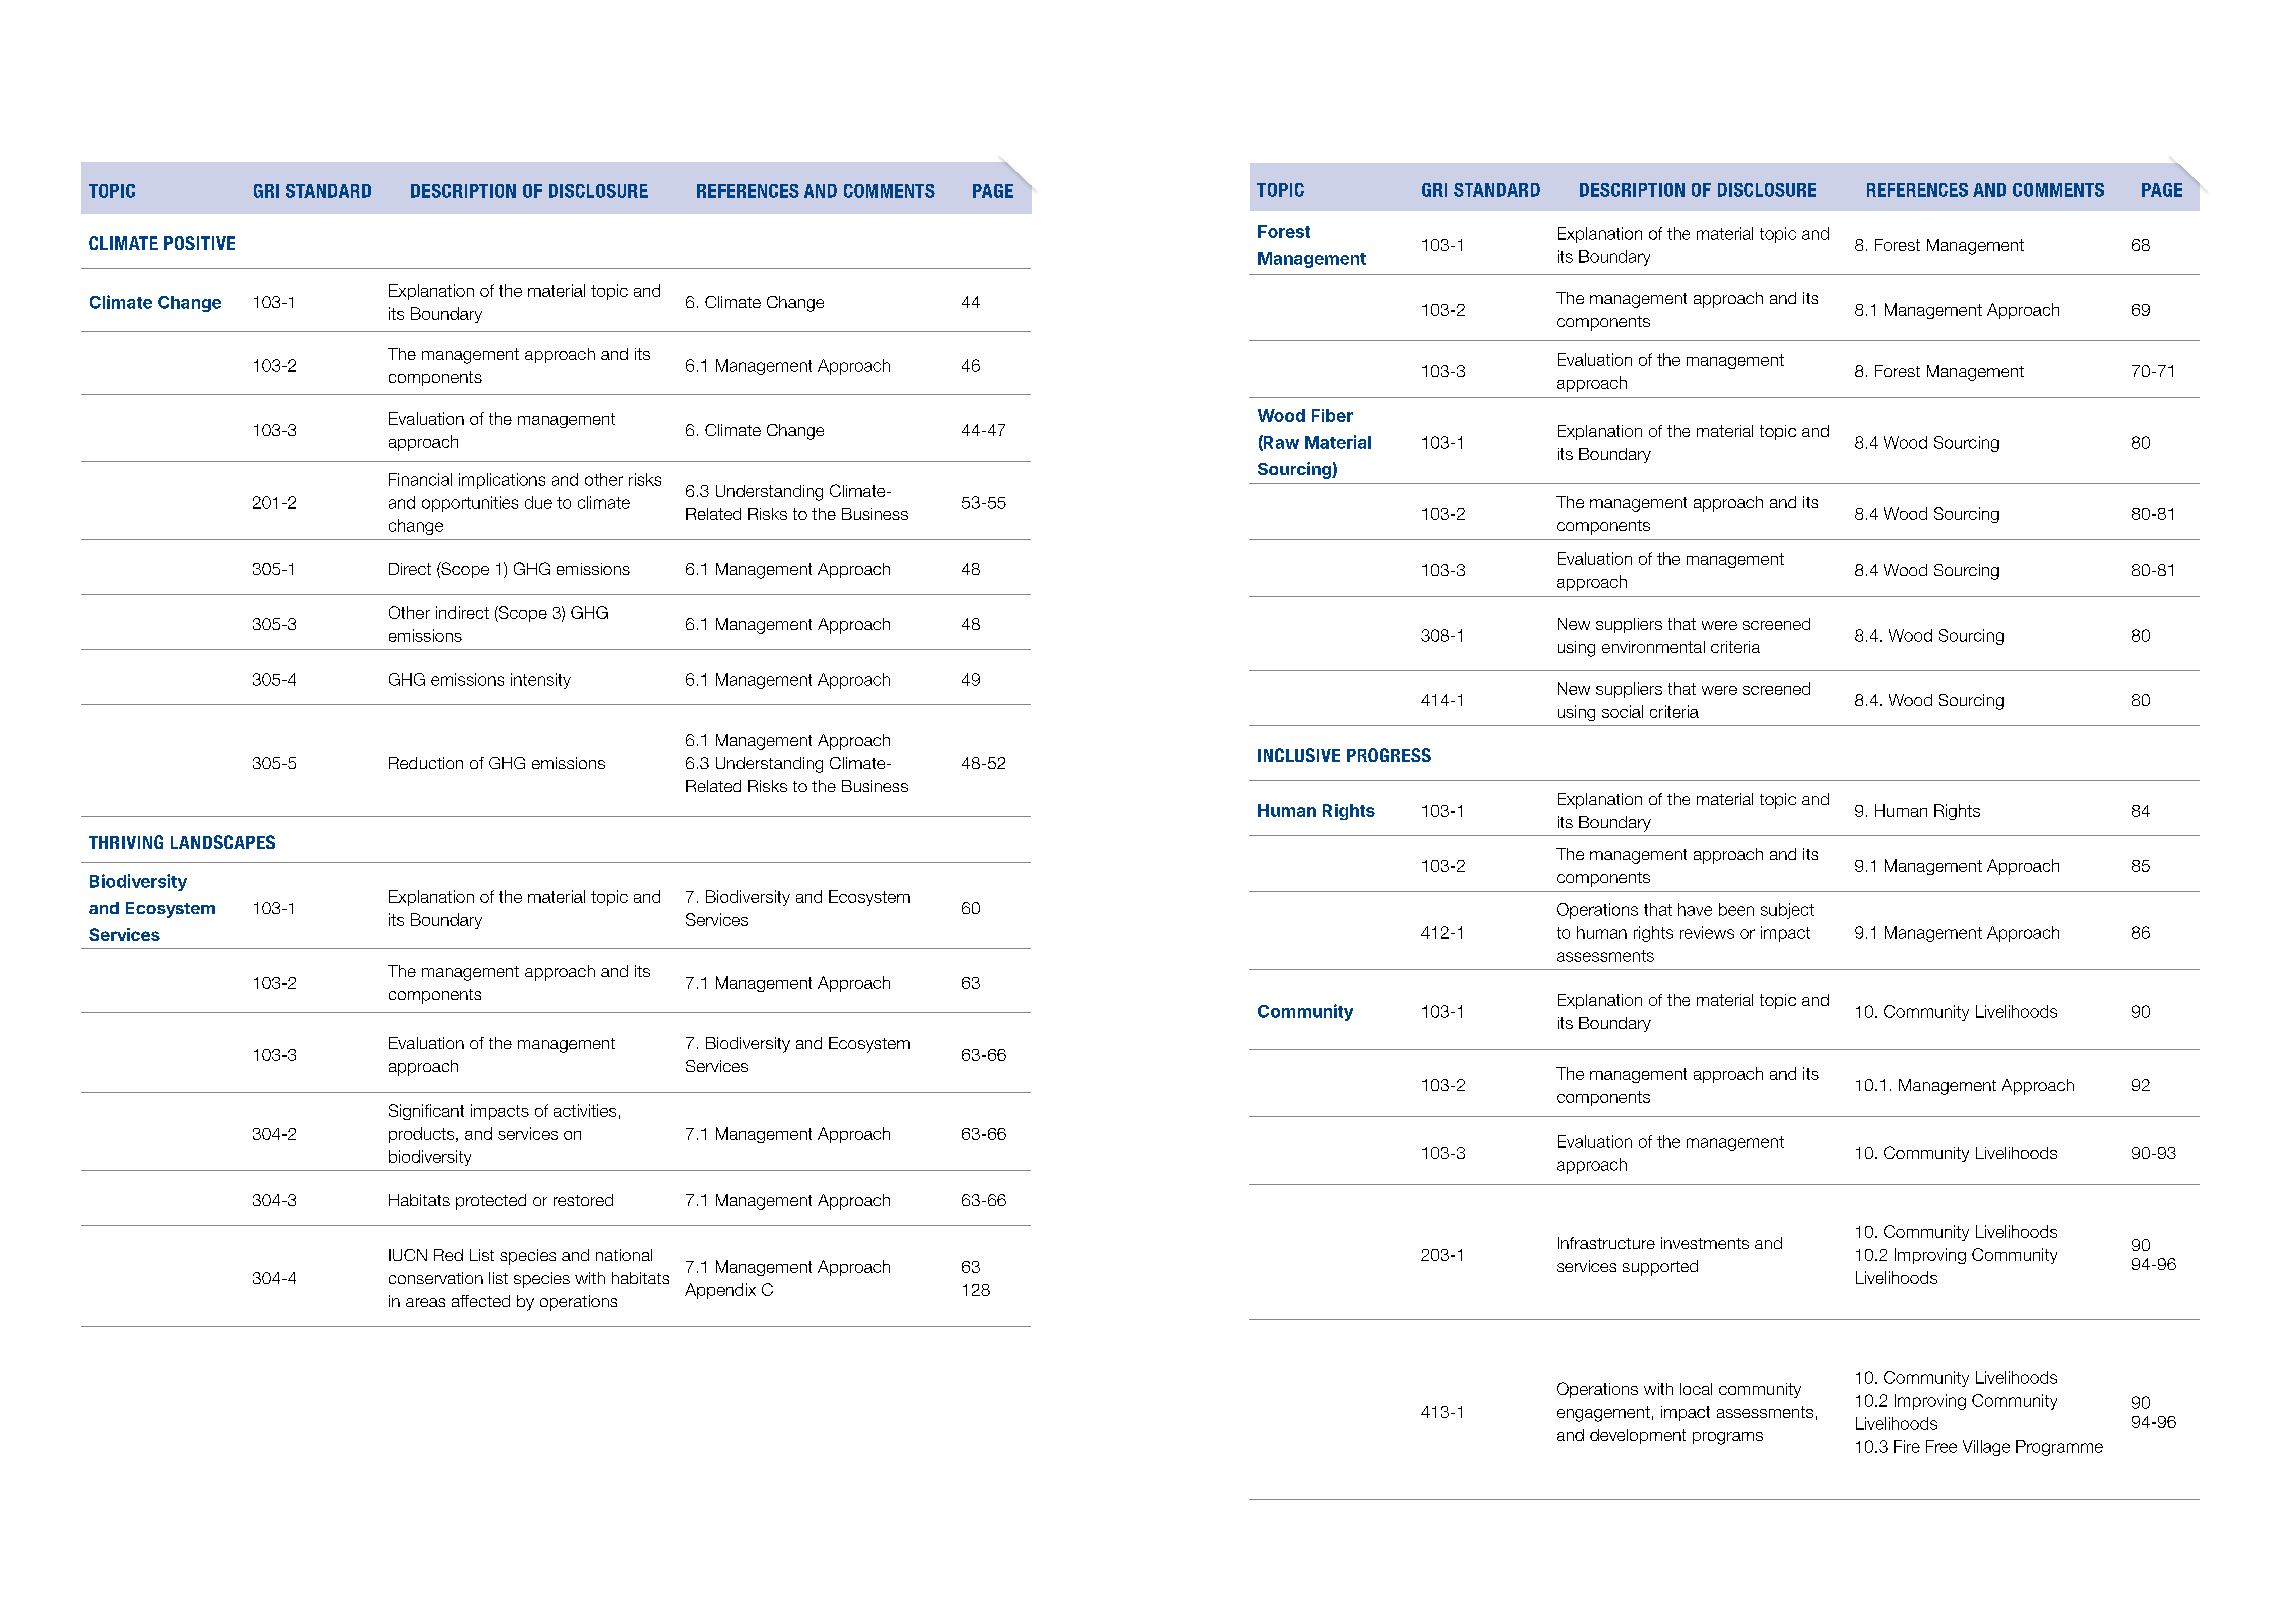 This screenshot has height=1614, width=2282. What do you see at coordinates (1787, 911) in the screenshot?
I see `subject` at bounding box center [1787, 911].
